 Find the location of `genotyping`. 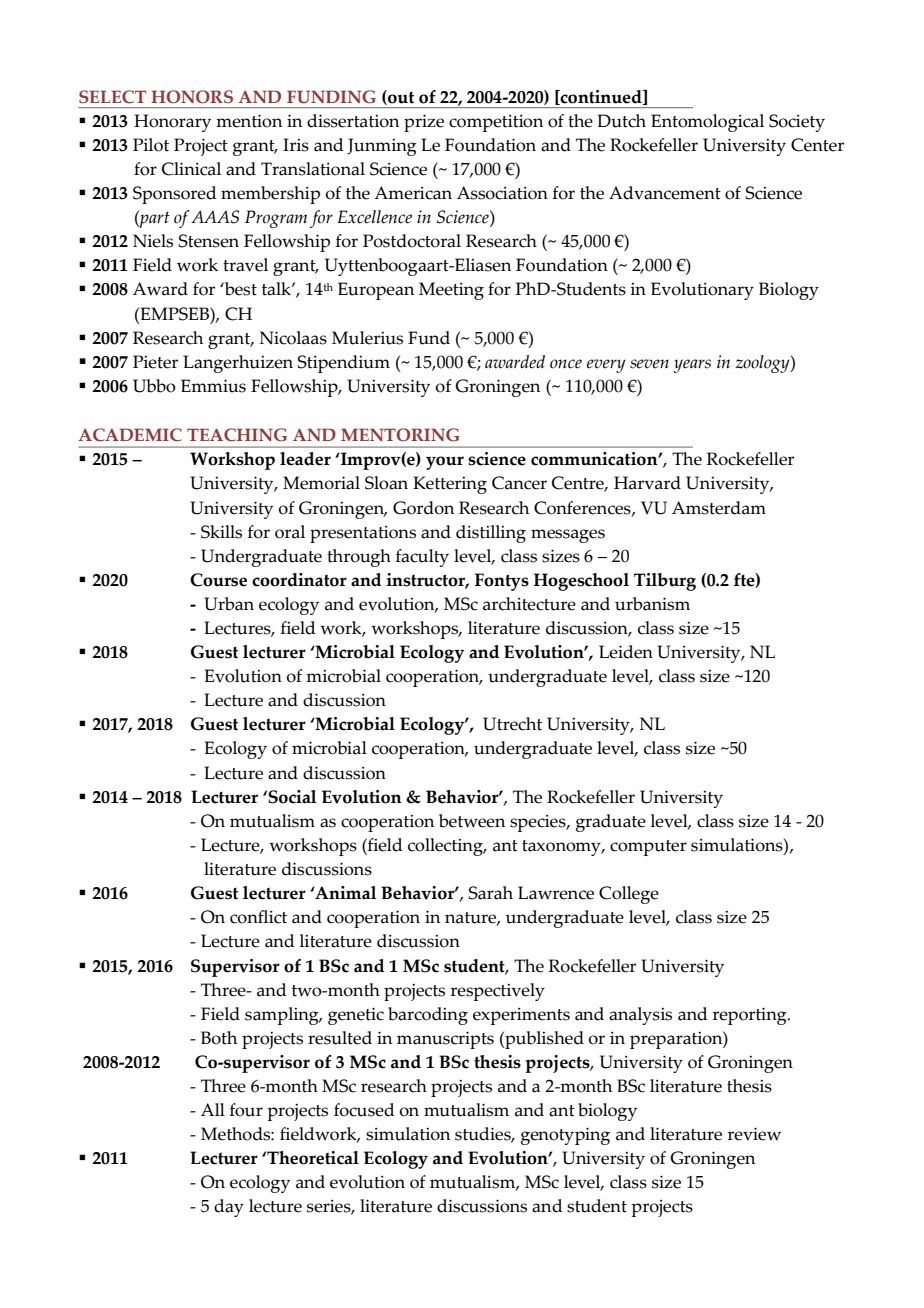

genotyping is located at coordinates (565, 1136).
